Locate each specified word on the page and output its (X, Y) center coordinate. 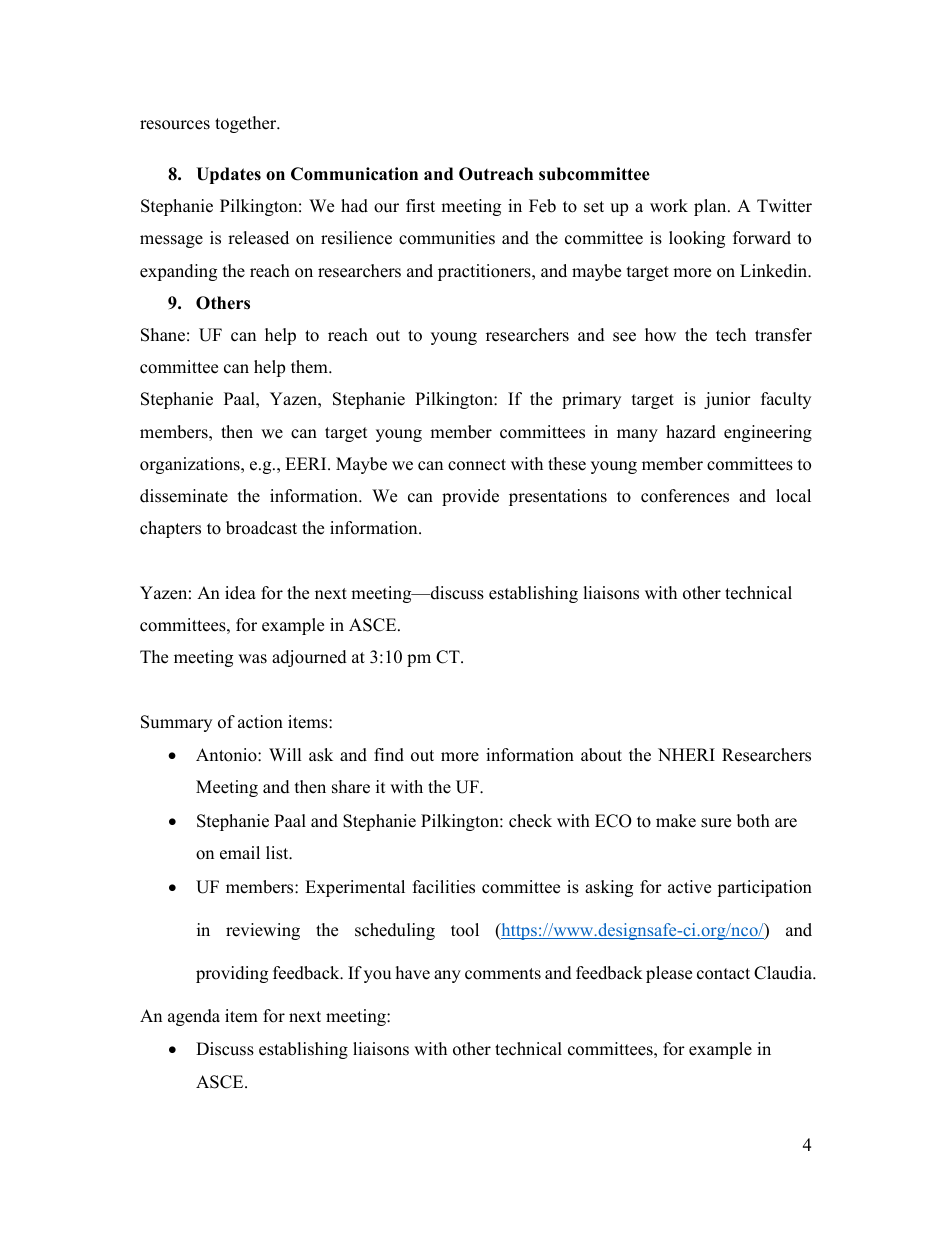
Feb (542, 206)
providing (232, 974)
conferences (685, 496)
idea (240, 593)
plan (711, 207)
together (247, 124)
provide (470, 497)
